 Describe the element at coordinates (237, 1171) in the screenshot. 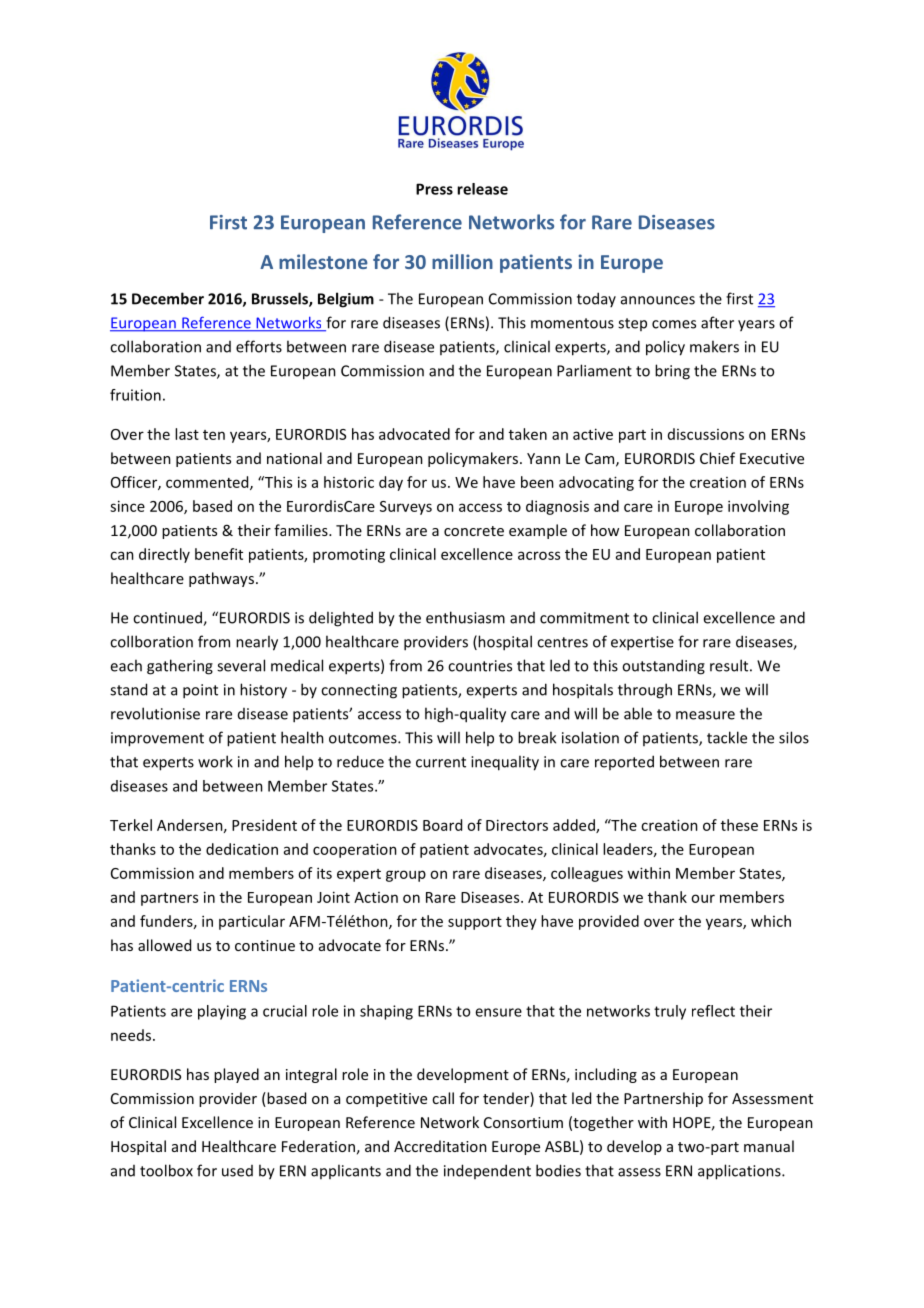

I see `used` at that location.
